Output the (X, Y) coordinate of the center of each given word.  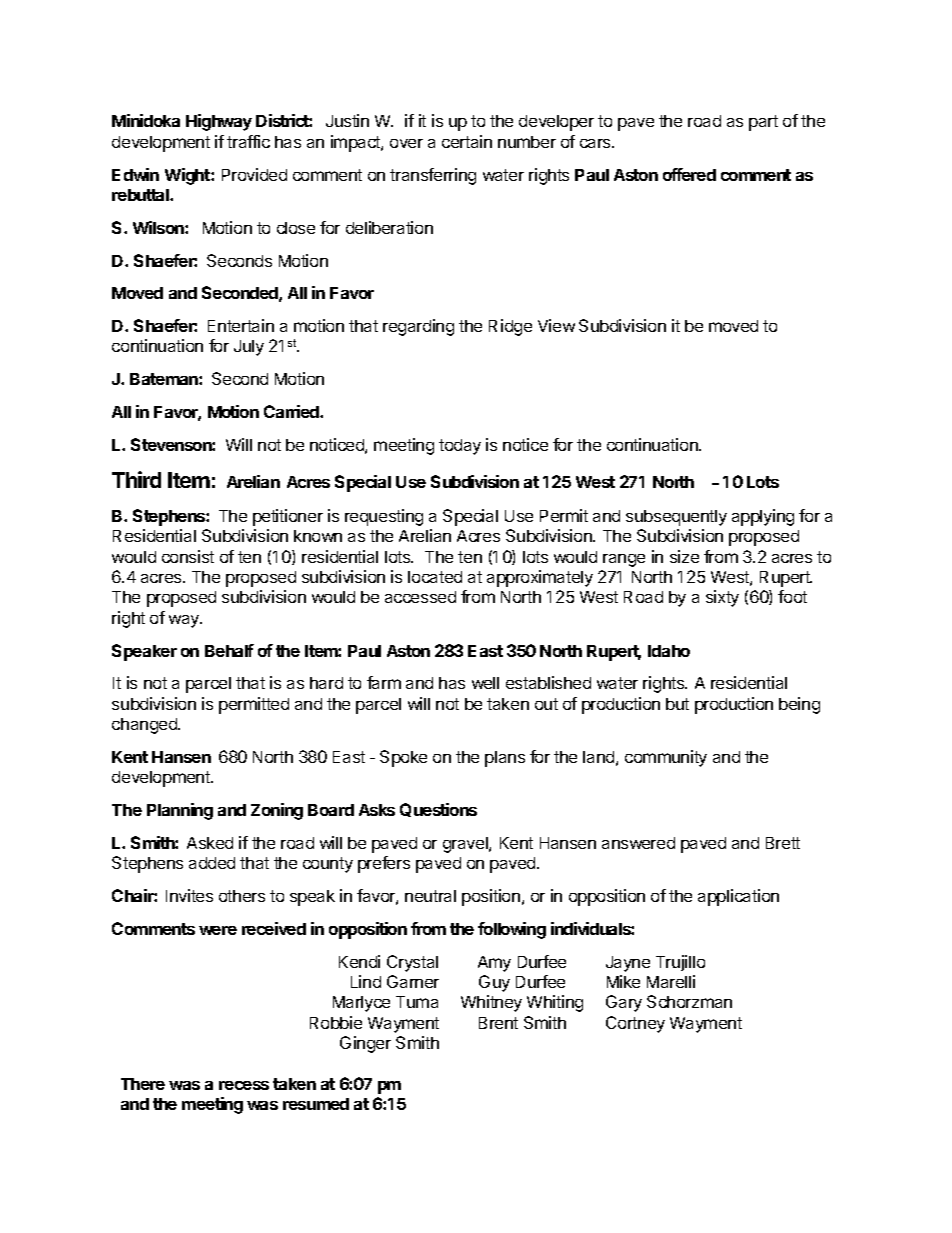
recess (244, 1085)
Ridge (510, 327)
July (249, 348)
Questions (438, 810)
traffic (248, 141)
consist (188, 556)
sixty (722, 598)
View (556, 325)
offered (689, 174)
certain (467, 141)
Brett (783, 843)
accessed (420, 597)
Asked (210, 843)
